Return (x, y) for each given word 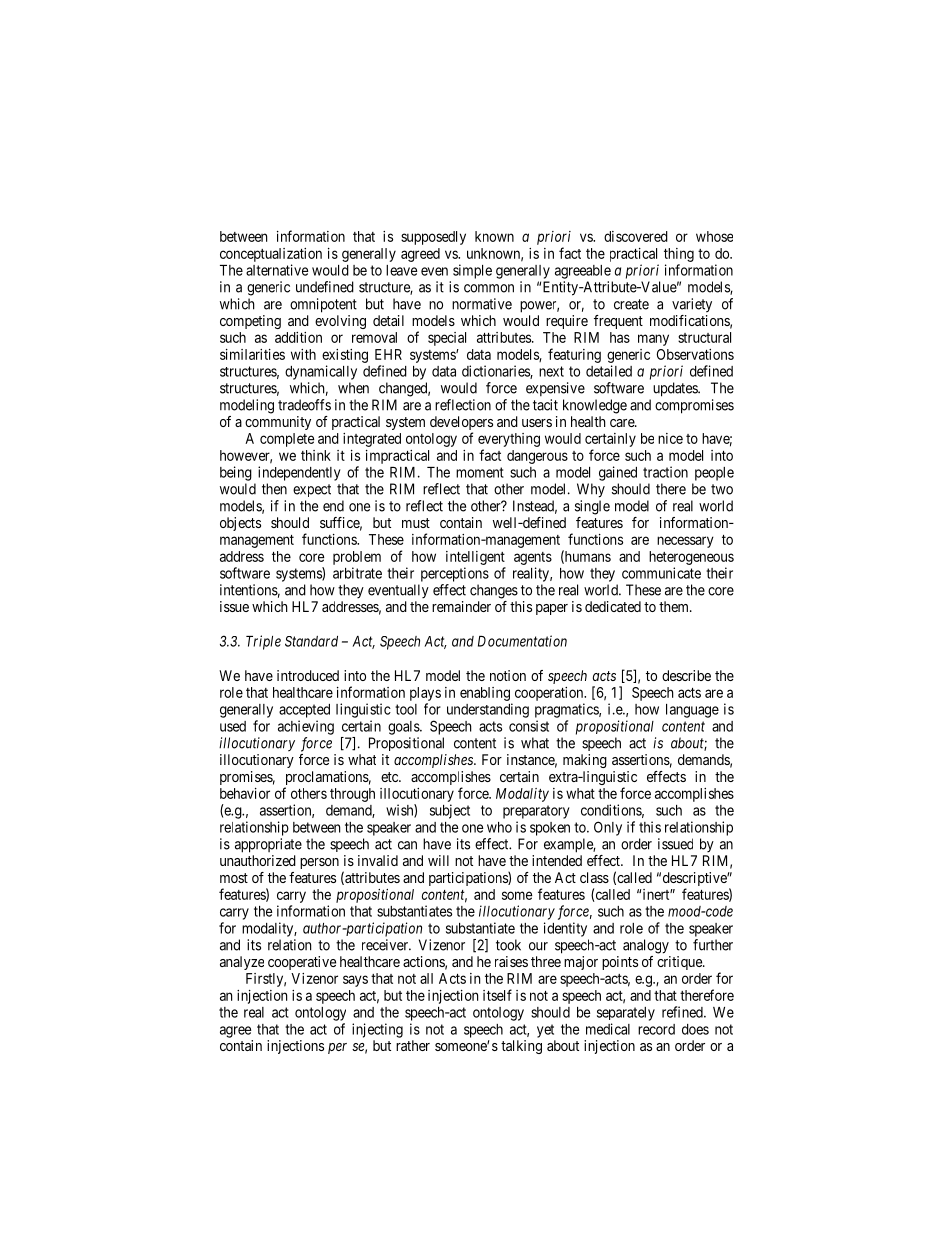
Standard (311, 641)
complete (287, 440)
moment (480, 472)
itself (497, 995)
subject (450, 811)
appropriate (268, 845)
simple (472, 271)
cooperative (302, 963)
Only (608, 828)
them (675, 606)
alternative (277, 270)
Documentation (522, 641)
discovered (636, 236)
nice (670, 438)
